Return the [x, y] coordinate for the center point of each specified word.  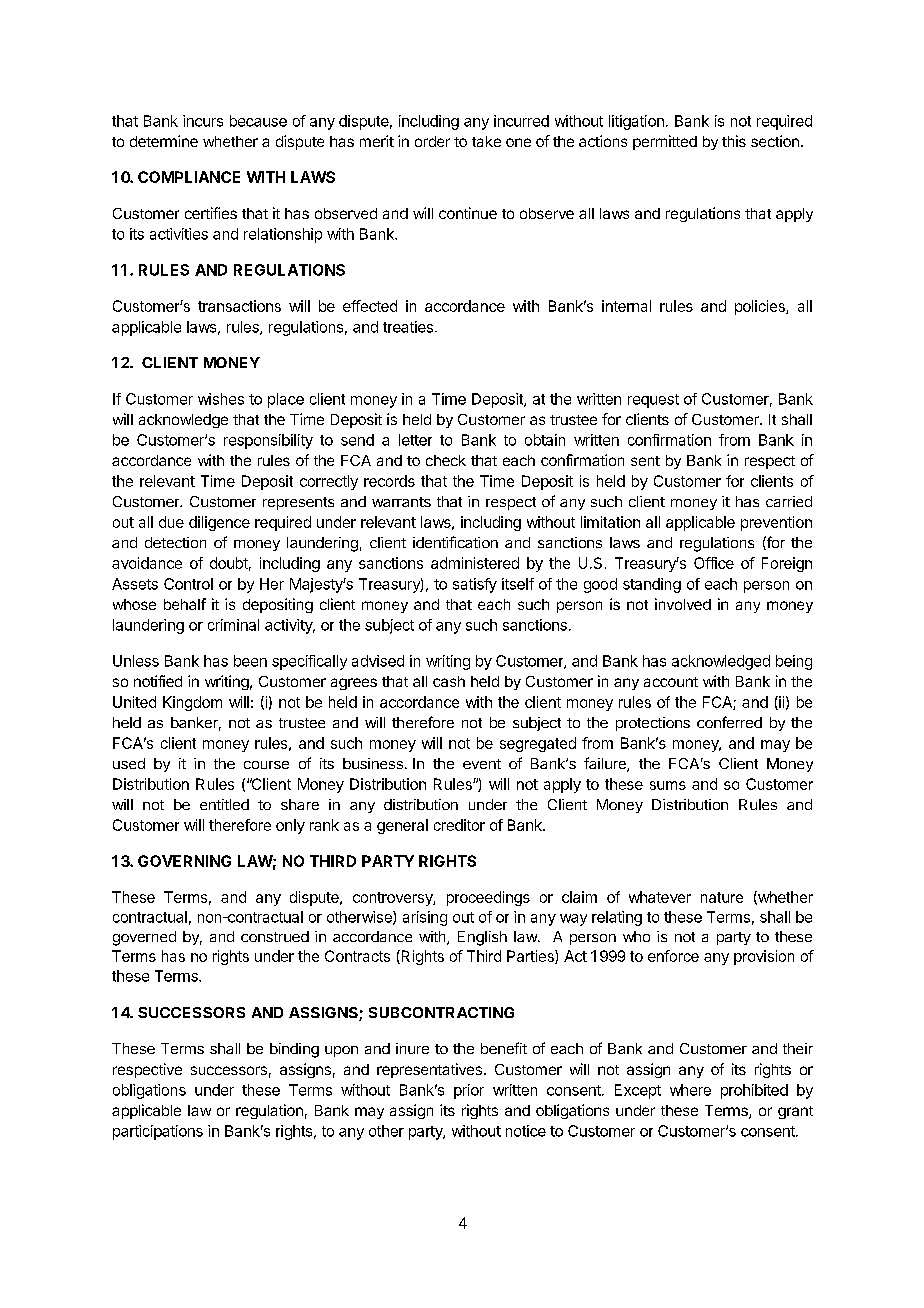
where [690, 1090]
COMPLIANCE [189, 177]
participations [158, 1132]
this [734, 141]
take [486, 141]
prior [469, 1091]
